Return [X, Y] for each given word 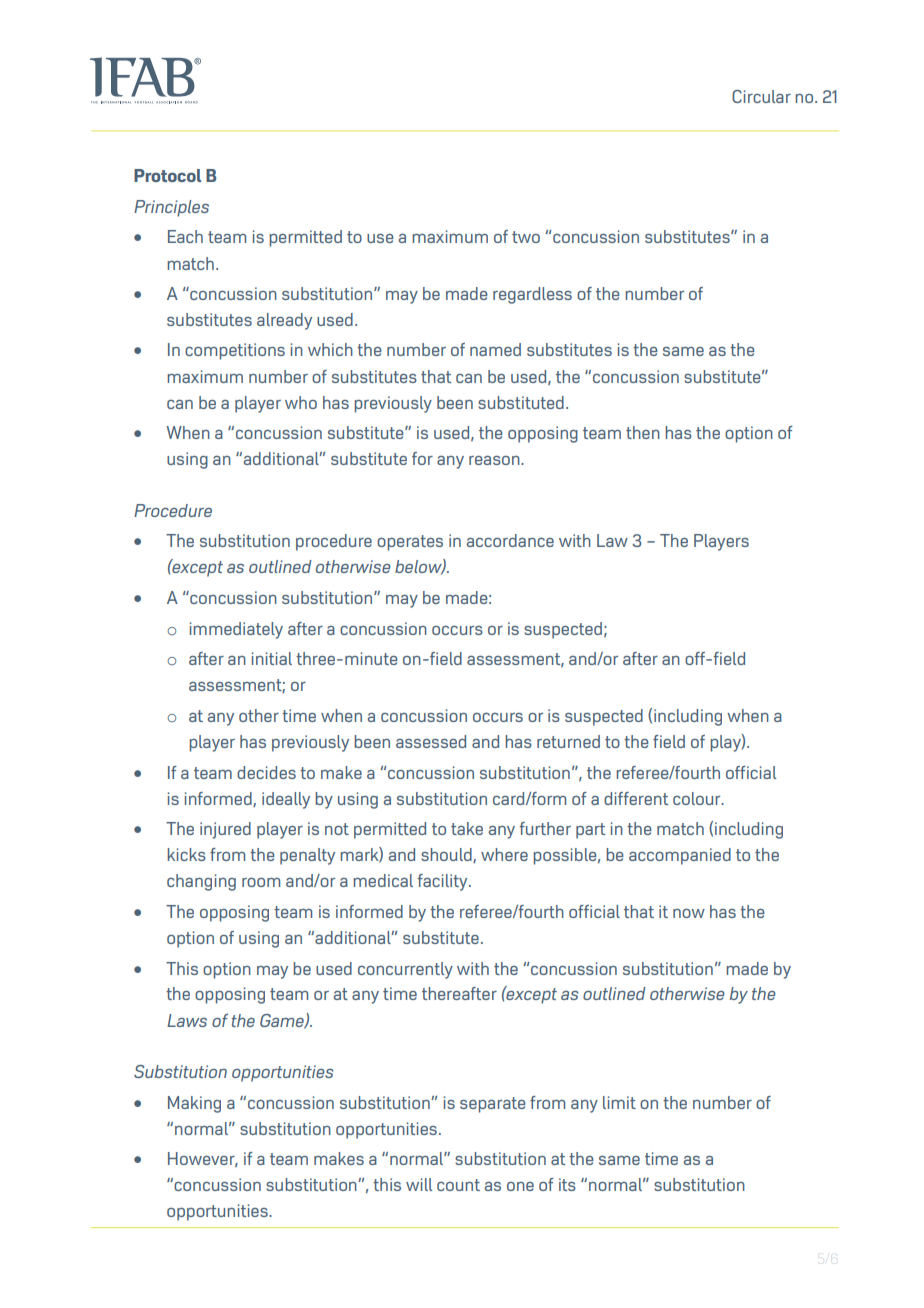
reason [495, 460]
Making [194, 1104]
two [526, 237]
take [467, 828]
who [301, 402]
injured [225, 830]
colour [698, 798]
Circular [761, 96]
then [643, 432]
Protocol [167, 175]
